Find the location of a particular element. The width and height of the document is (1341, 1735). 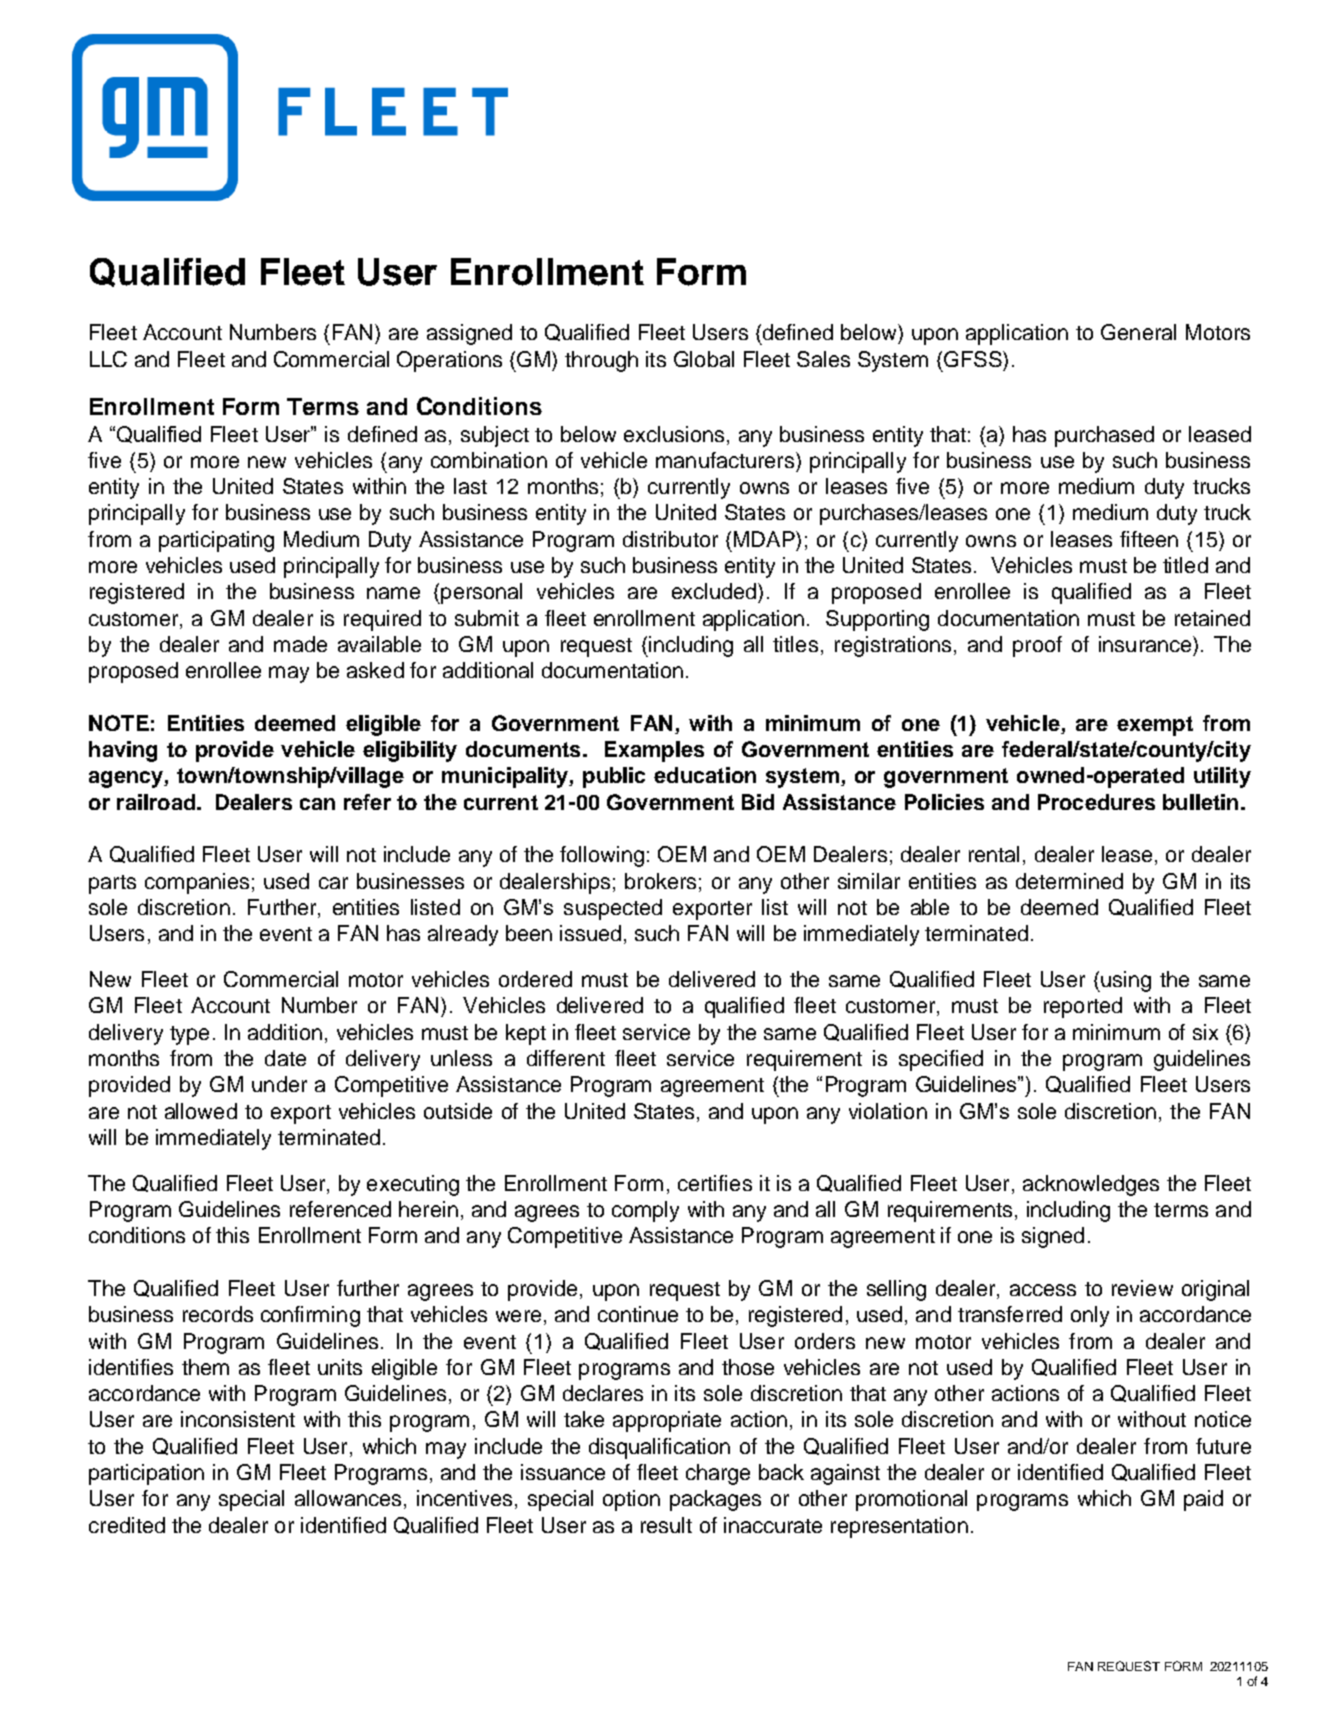

reported is located at coordinates (1083, 1007).
